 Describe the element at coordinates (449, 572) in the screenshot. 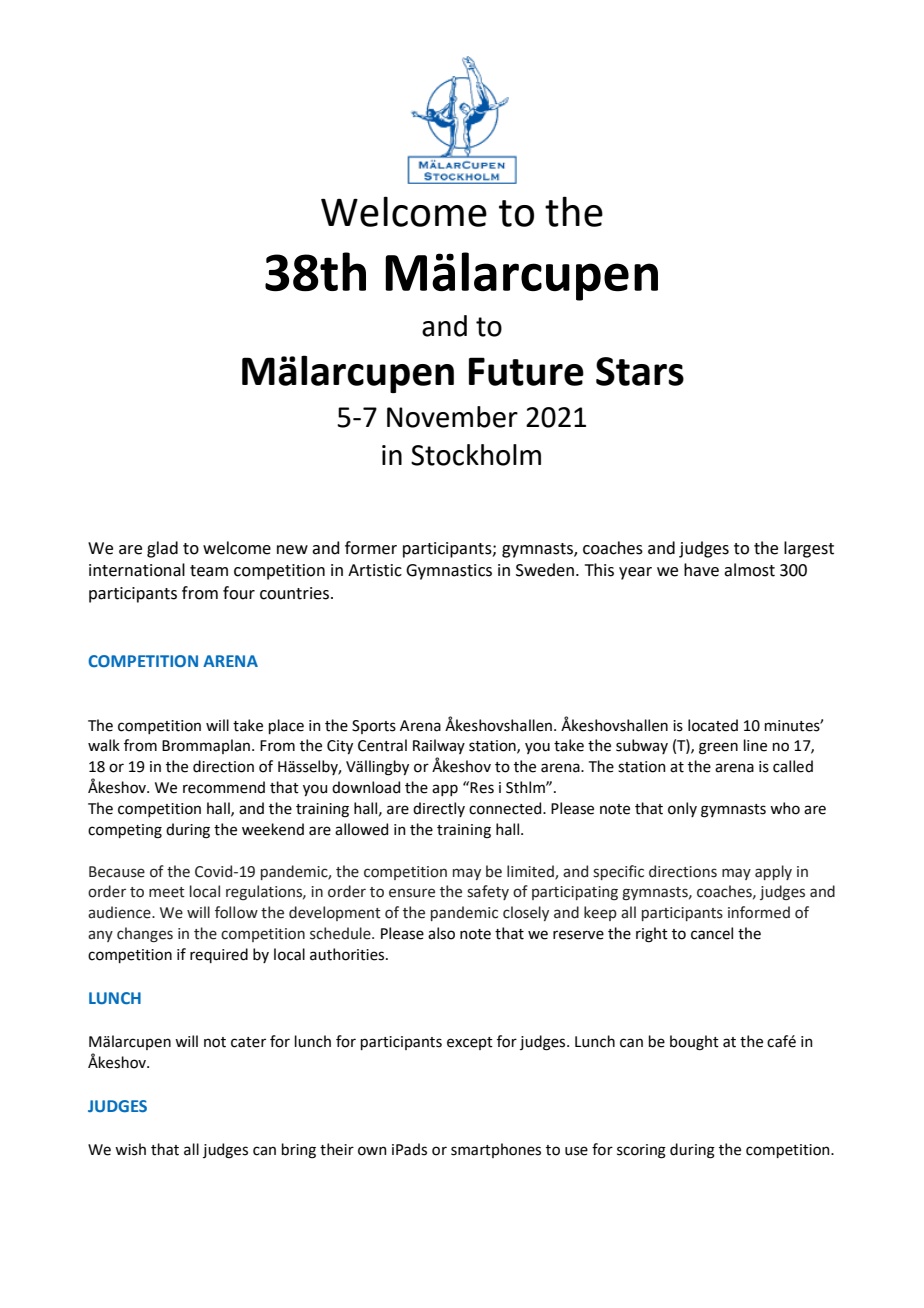

I see `Gymnastics` at that location.
